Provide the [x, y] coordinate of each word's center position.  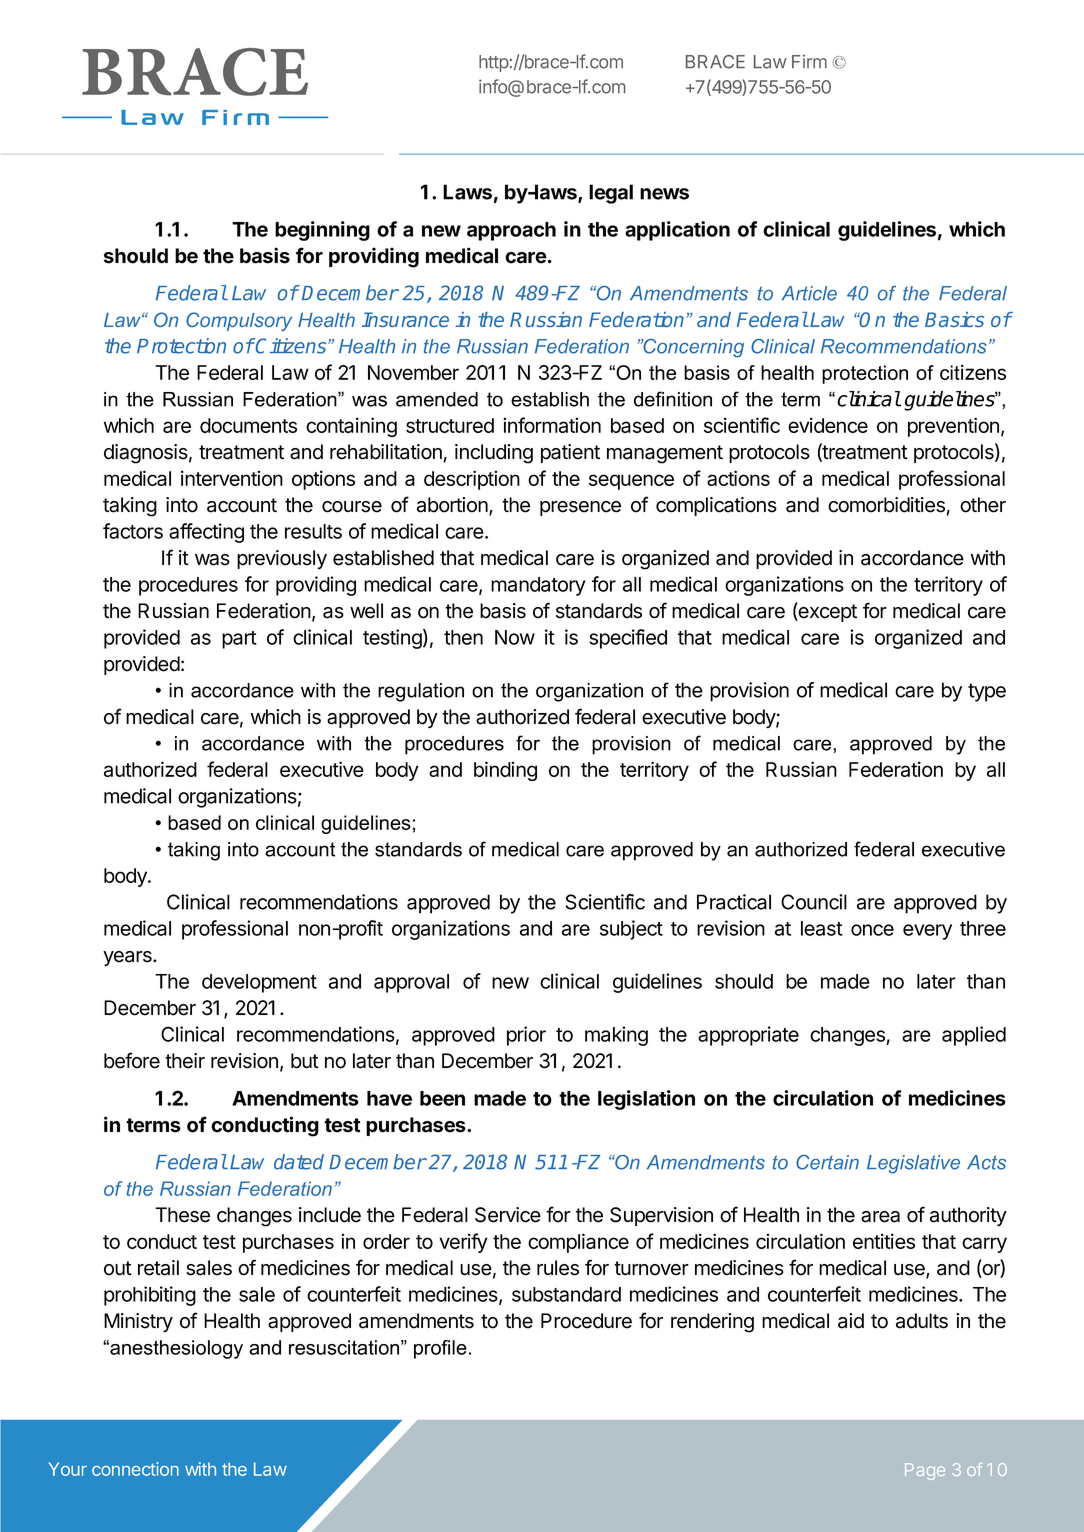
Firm [809, 61]
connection [135, 1469]
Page [925, 1471]
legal [611, 194]
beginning [322, 231]
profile [440, 1349]
